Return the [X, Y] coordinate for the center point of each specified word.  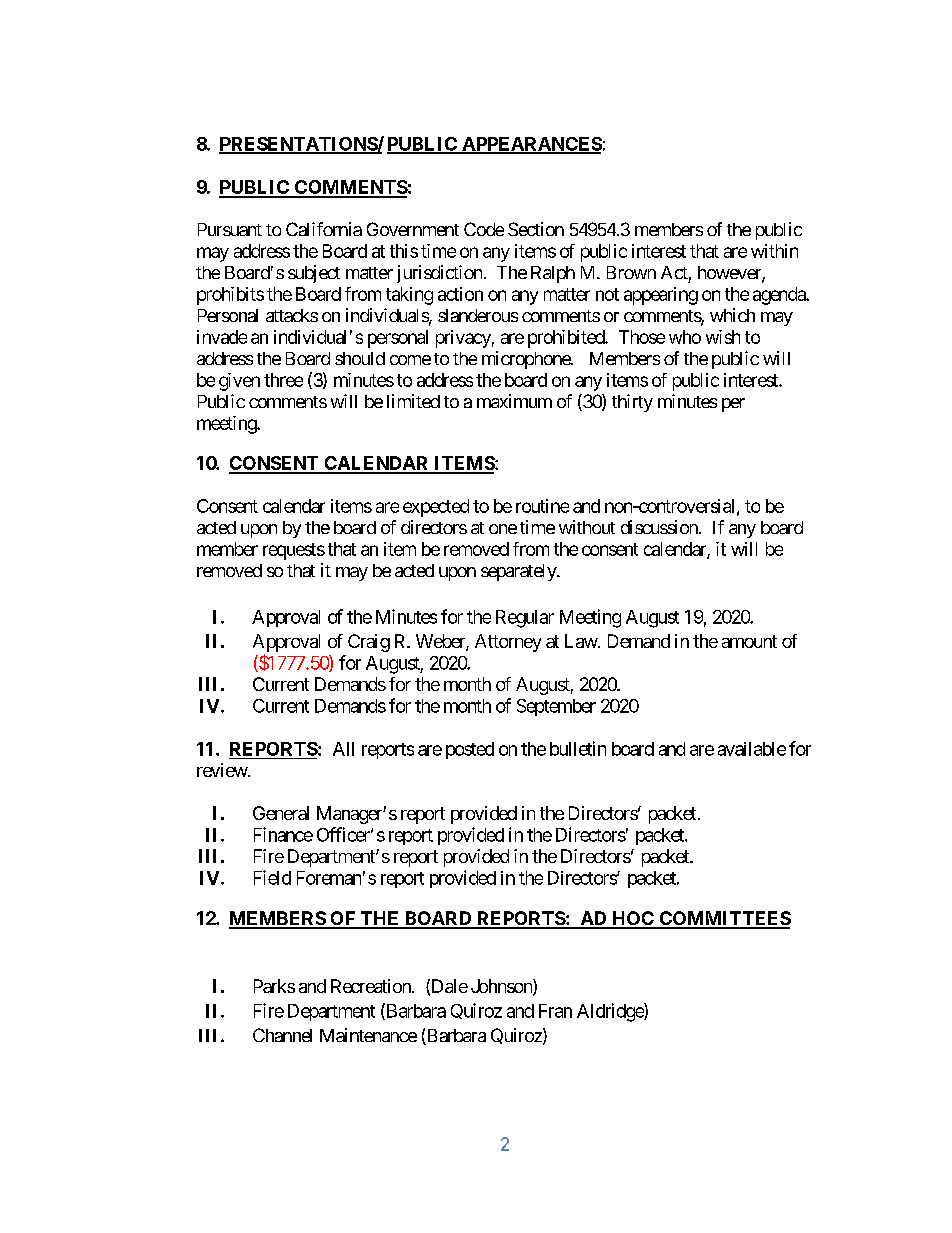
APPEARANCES [531, 145]
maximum [514, 401]
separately [519, 572]
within [774, 251]
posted [470, 750]
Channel [282, 1035]
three [283, 380]
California [324, 229]
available [752, 749]
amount [749, 641]
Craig [369, 643]
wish [723, 337]
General [281, 813]
